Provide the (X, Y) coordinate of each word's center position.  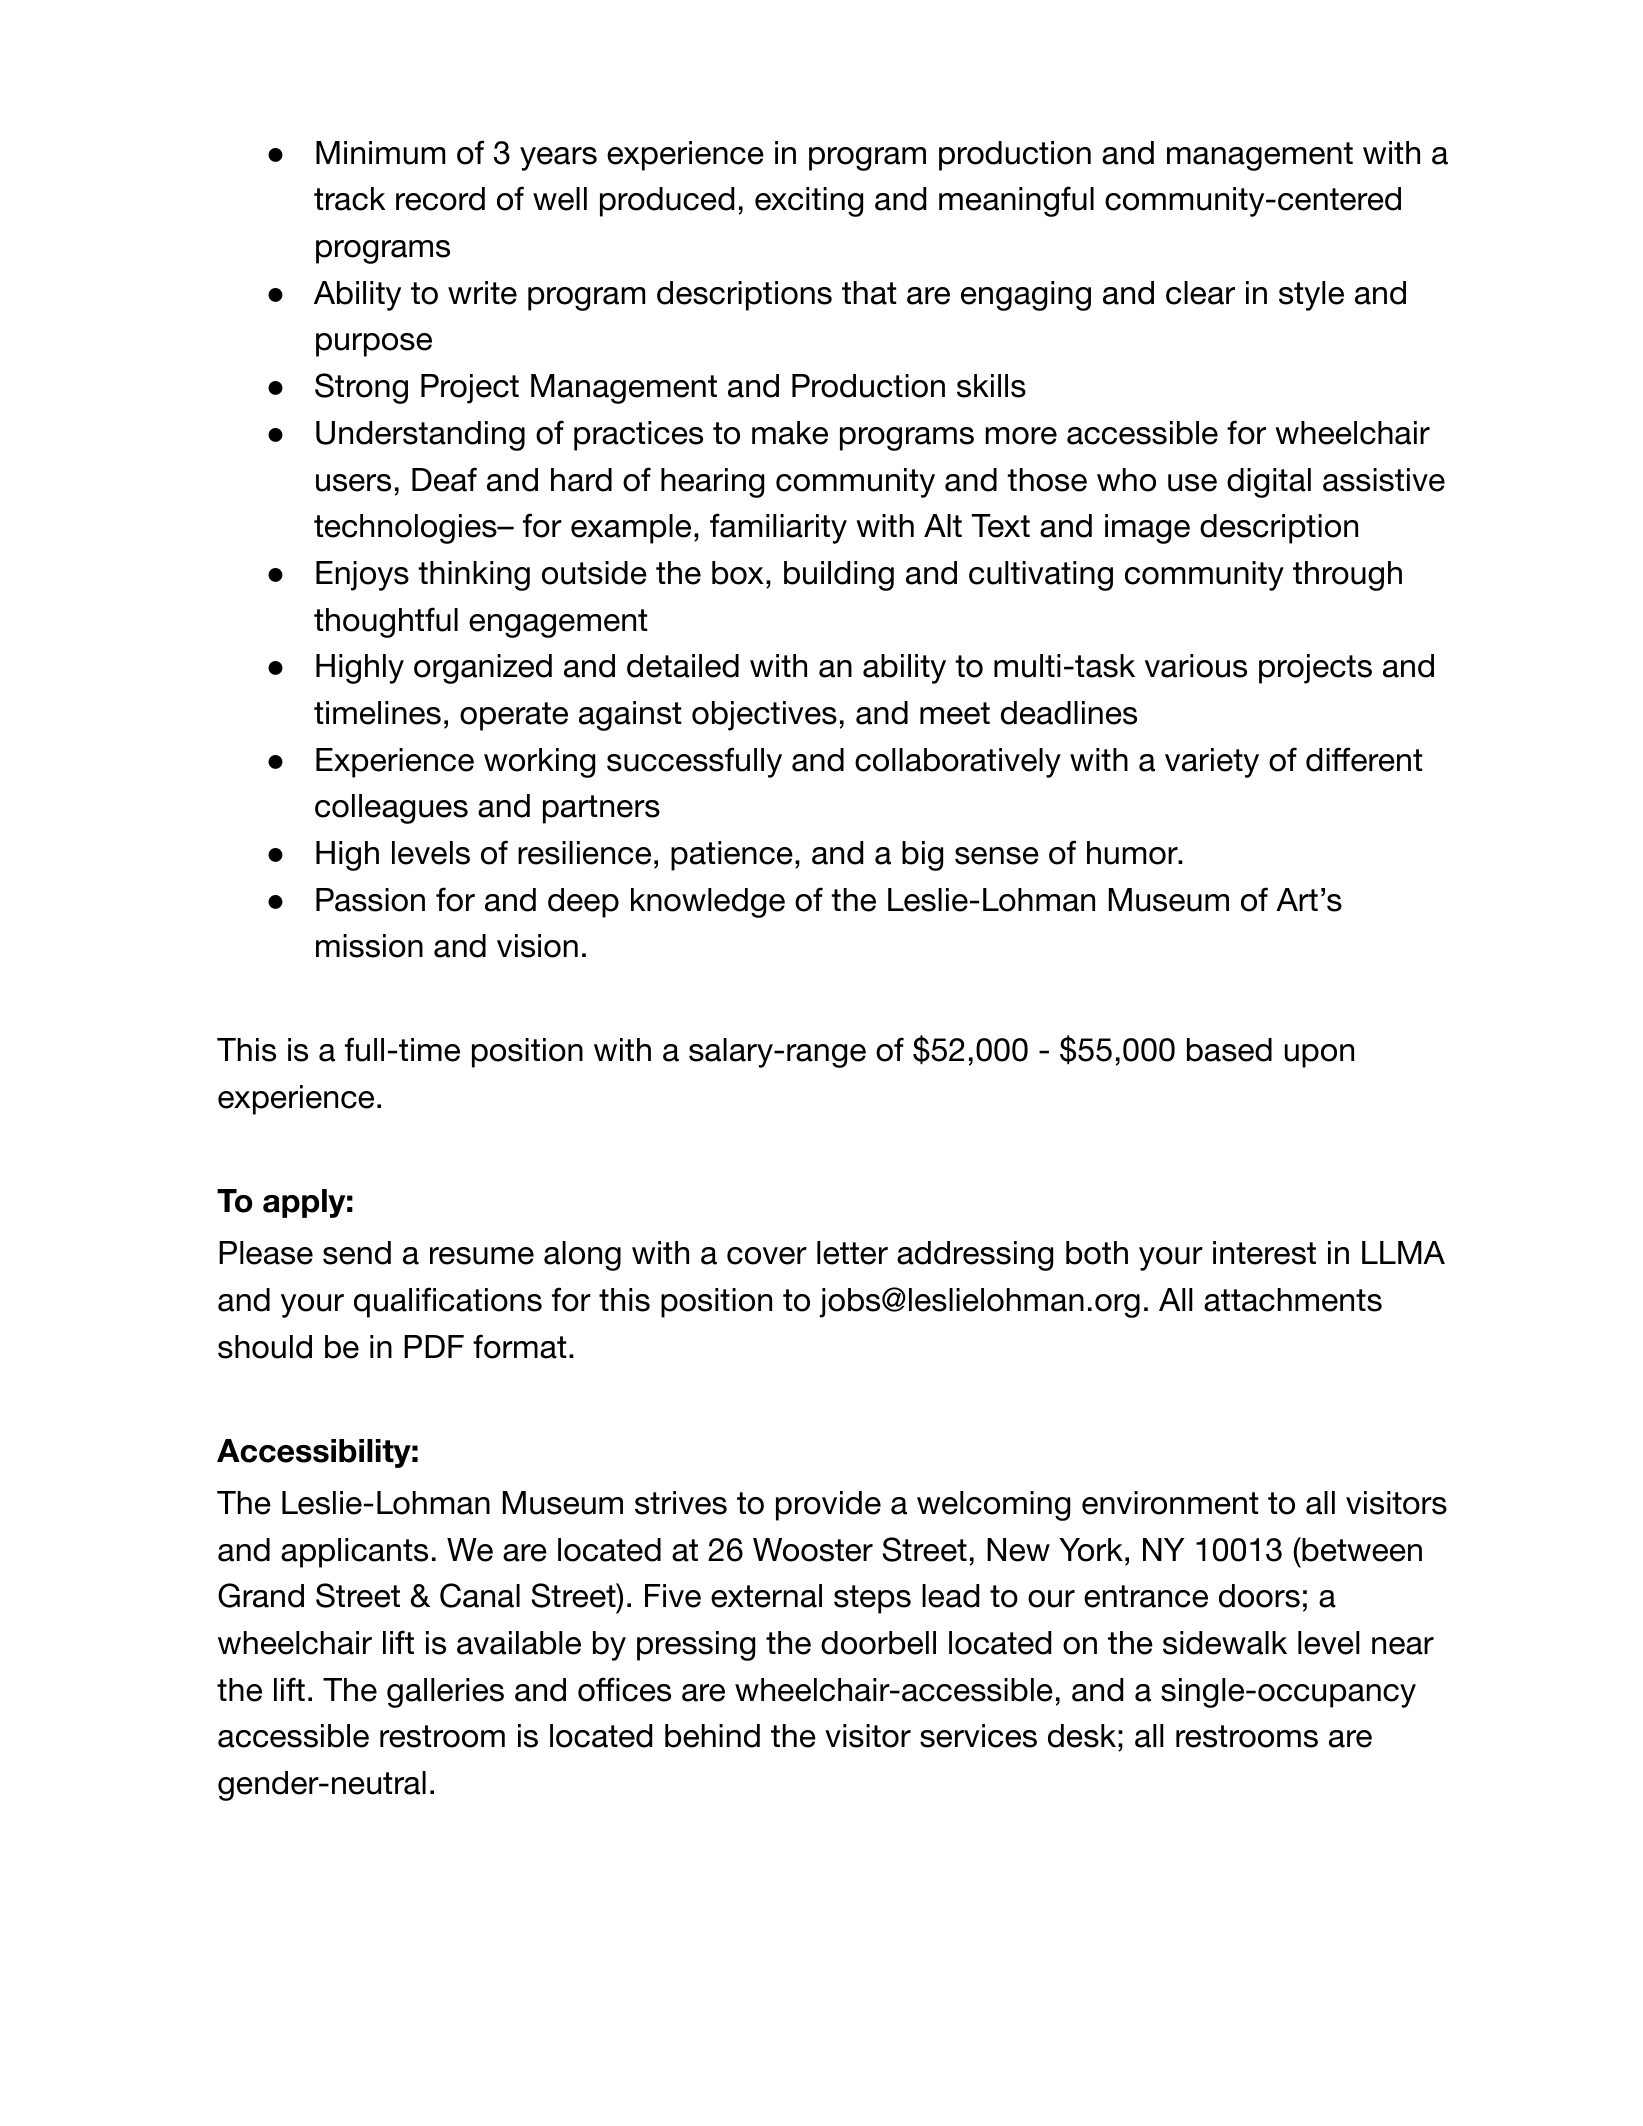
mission (369, 946)
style (1311, 296)
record (440, 199)
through (1347, 576)
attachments (1293, 1300)
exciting (809, 202)
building (839, 576)
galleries (445, 1693)
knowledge (708, 903)
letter (852, 1253)
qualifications (448, 1302)
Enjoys (362, 576)
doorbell (878, 1643)
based (1229, 1050)
